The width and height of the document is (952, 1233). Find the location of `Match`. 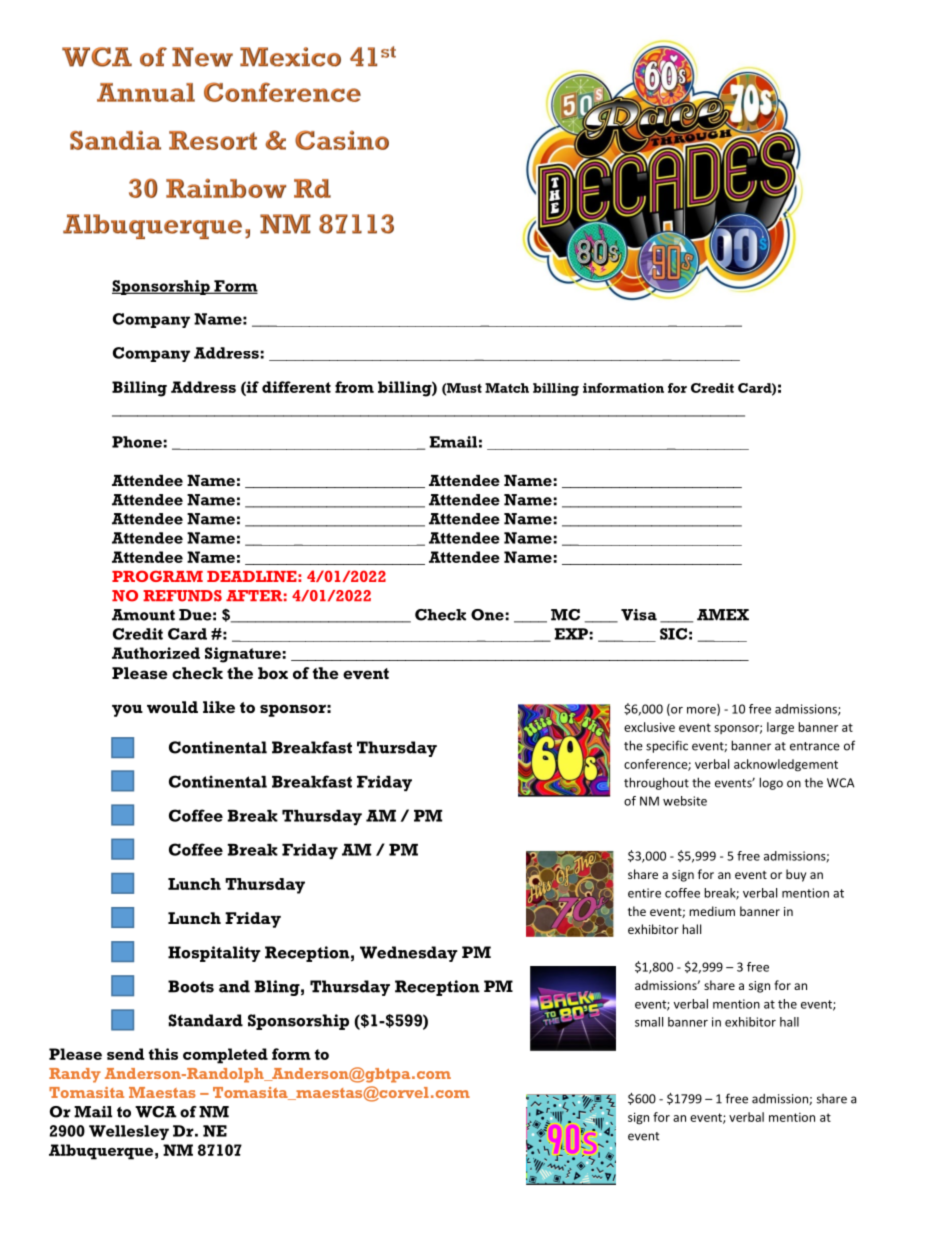

Match is located at coordinates (507, 388).
